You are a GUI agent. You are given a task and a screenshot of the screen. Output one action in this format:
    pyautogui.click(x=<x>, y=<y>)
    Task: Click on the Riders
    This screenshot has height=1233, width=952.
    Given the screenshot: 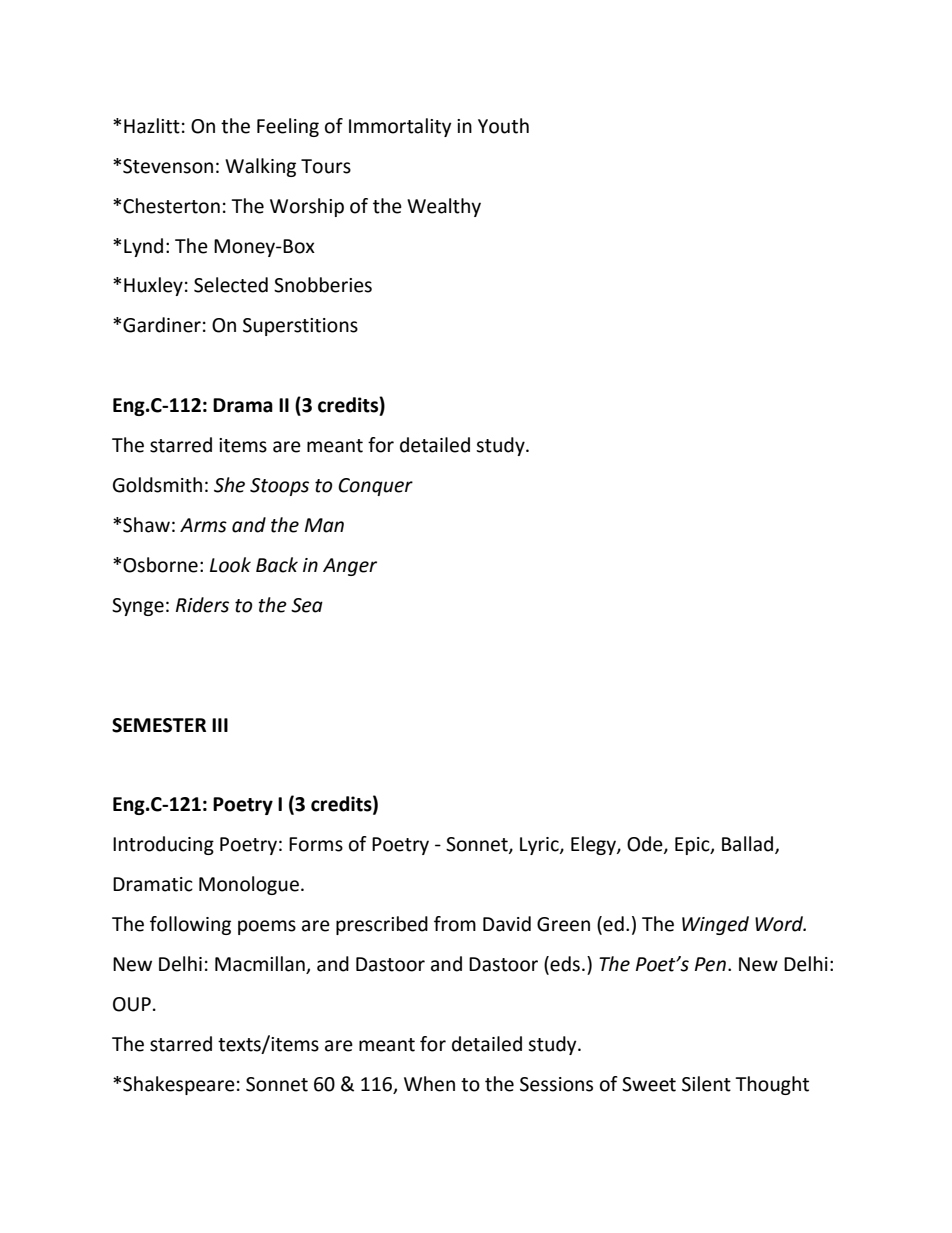 What is the action you would take?
    pyautogui.click(x=202, y=605)
